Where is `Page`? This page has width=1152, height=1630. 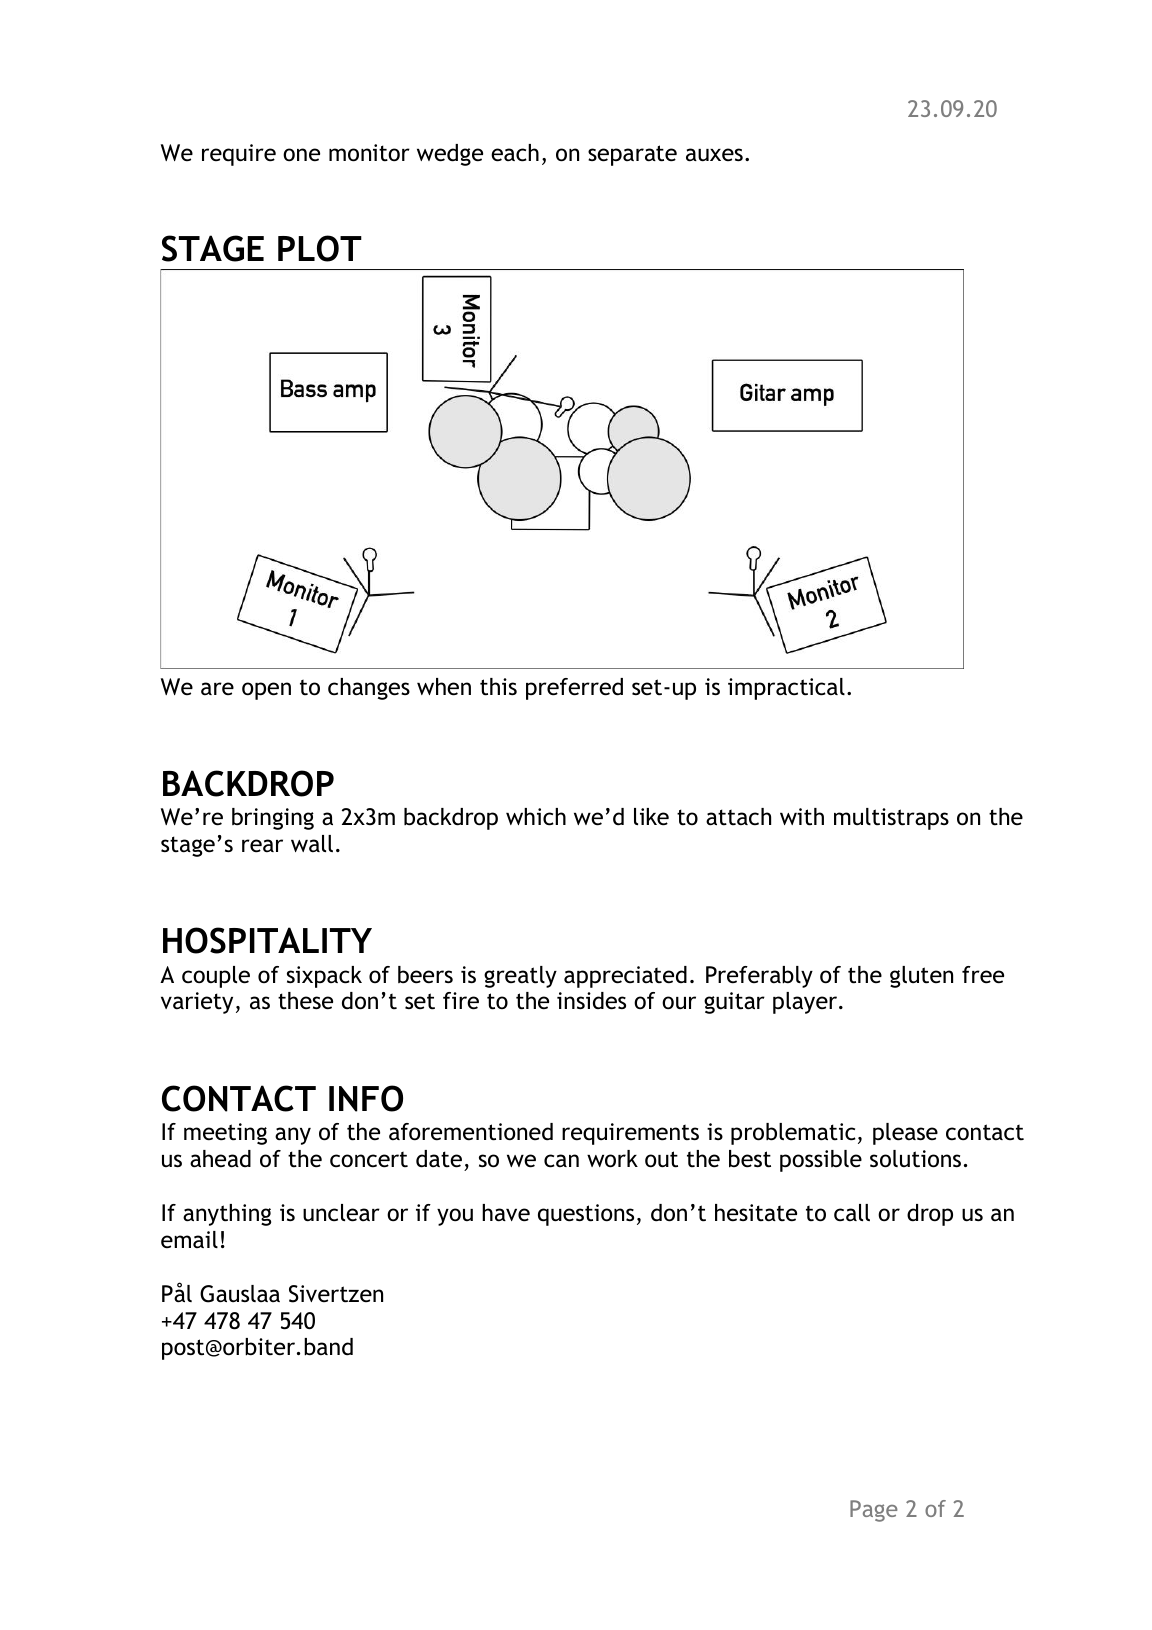
Page is located at coordinates (874, 1511).
